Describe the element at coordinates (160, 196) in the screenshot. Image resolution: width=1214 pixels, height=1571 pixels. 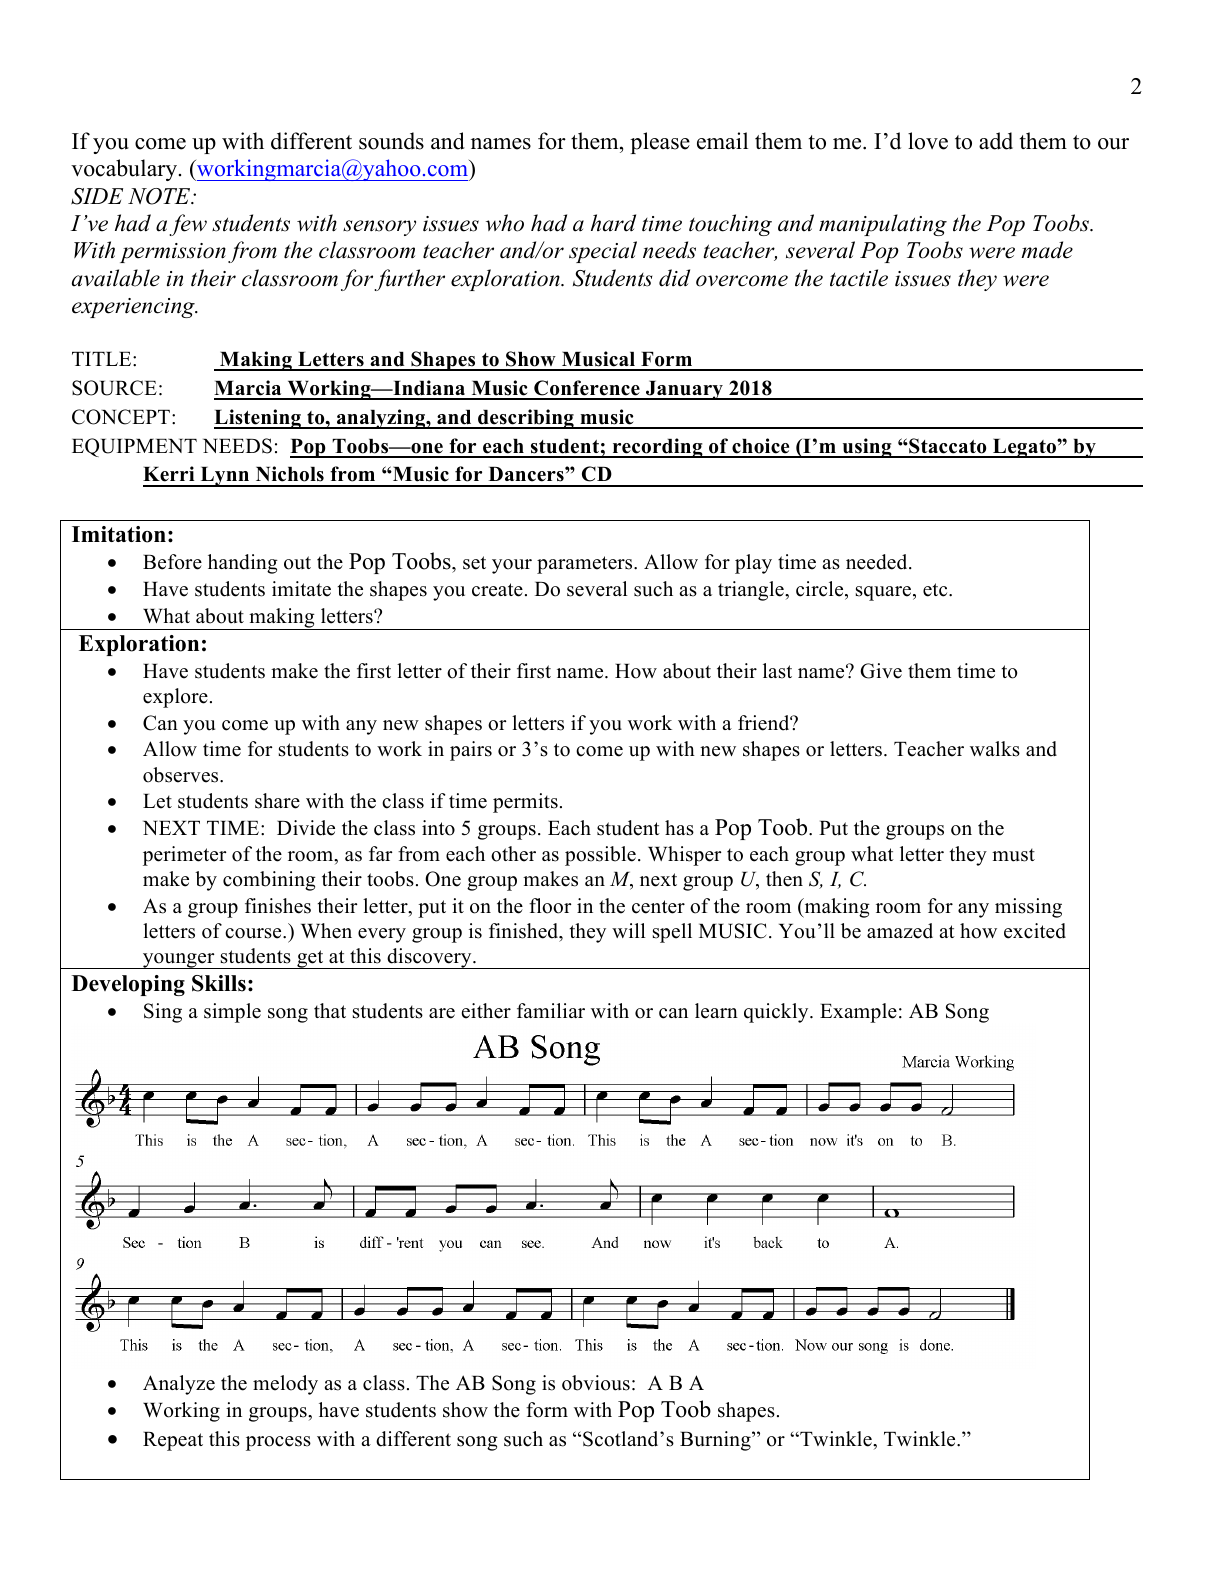
I see `NOTE` at that location.
